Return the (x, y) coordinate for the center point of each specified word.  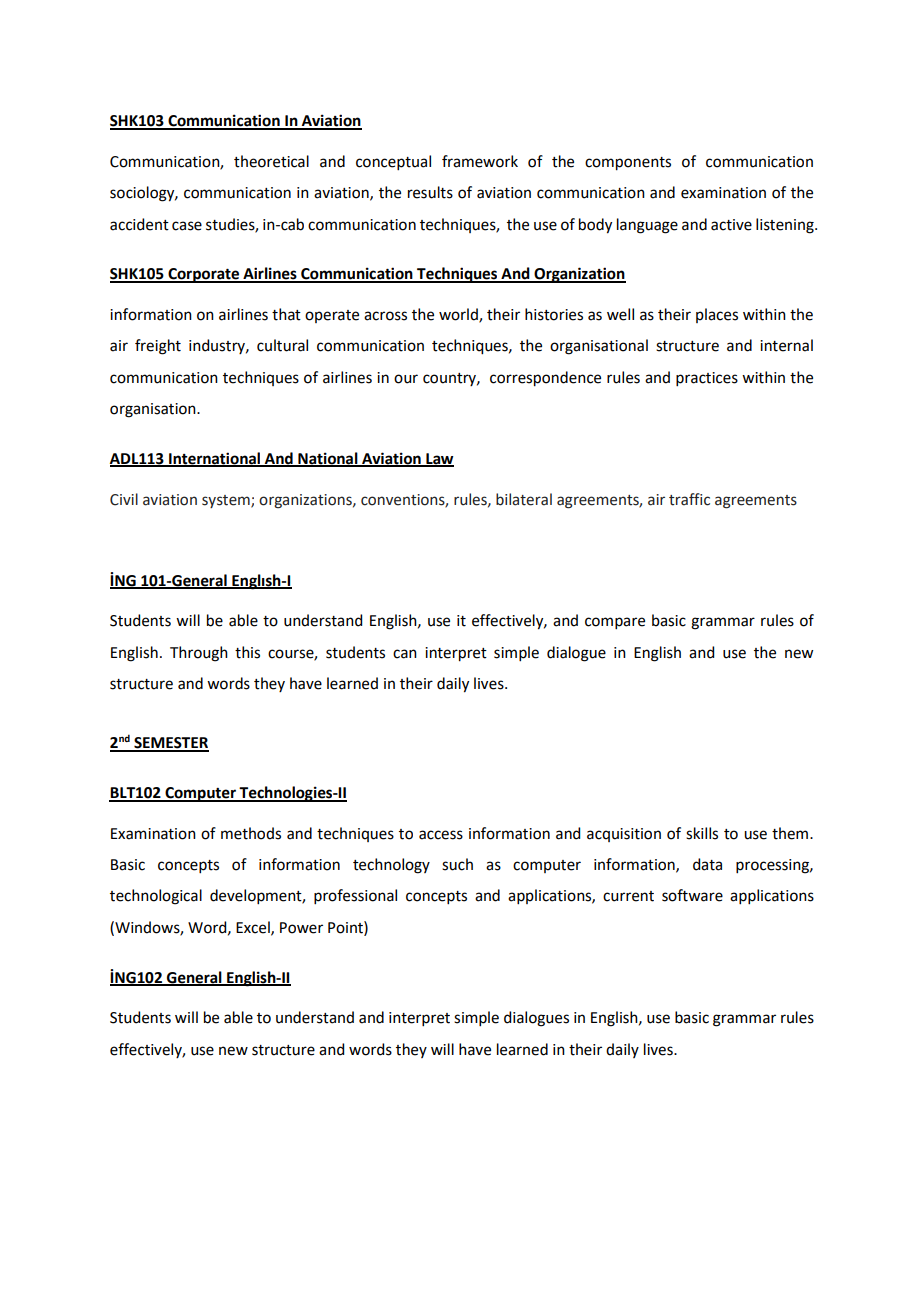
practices (707, 379)
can (405, 654)
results (430, 192)
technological (156, 897)
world (459, 315)
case (187, 226)
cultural (282, 345)
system (227, 501)
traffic (689, 499)
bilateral (524, 499)
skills (702, 833)
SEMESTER (170, 744)
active (731, 225)
